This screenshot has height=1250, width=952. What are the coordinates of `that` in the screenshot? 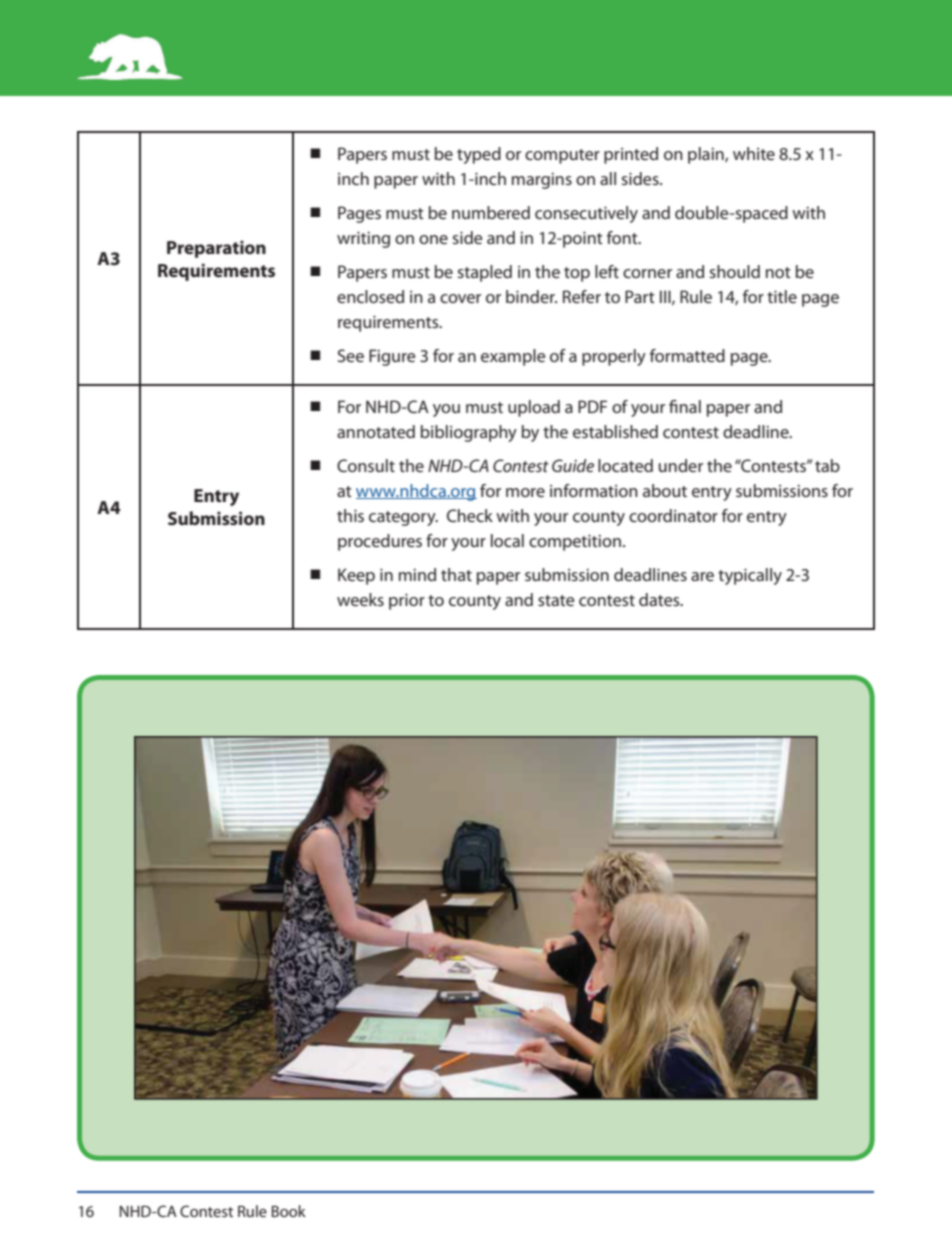 It's located at (456, 574).
